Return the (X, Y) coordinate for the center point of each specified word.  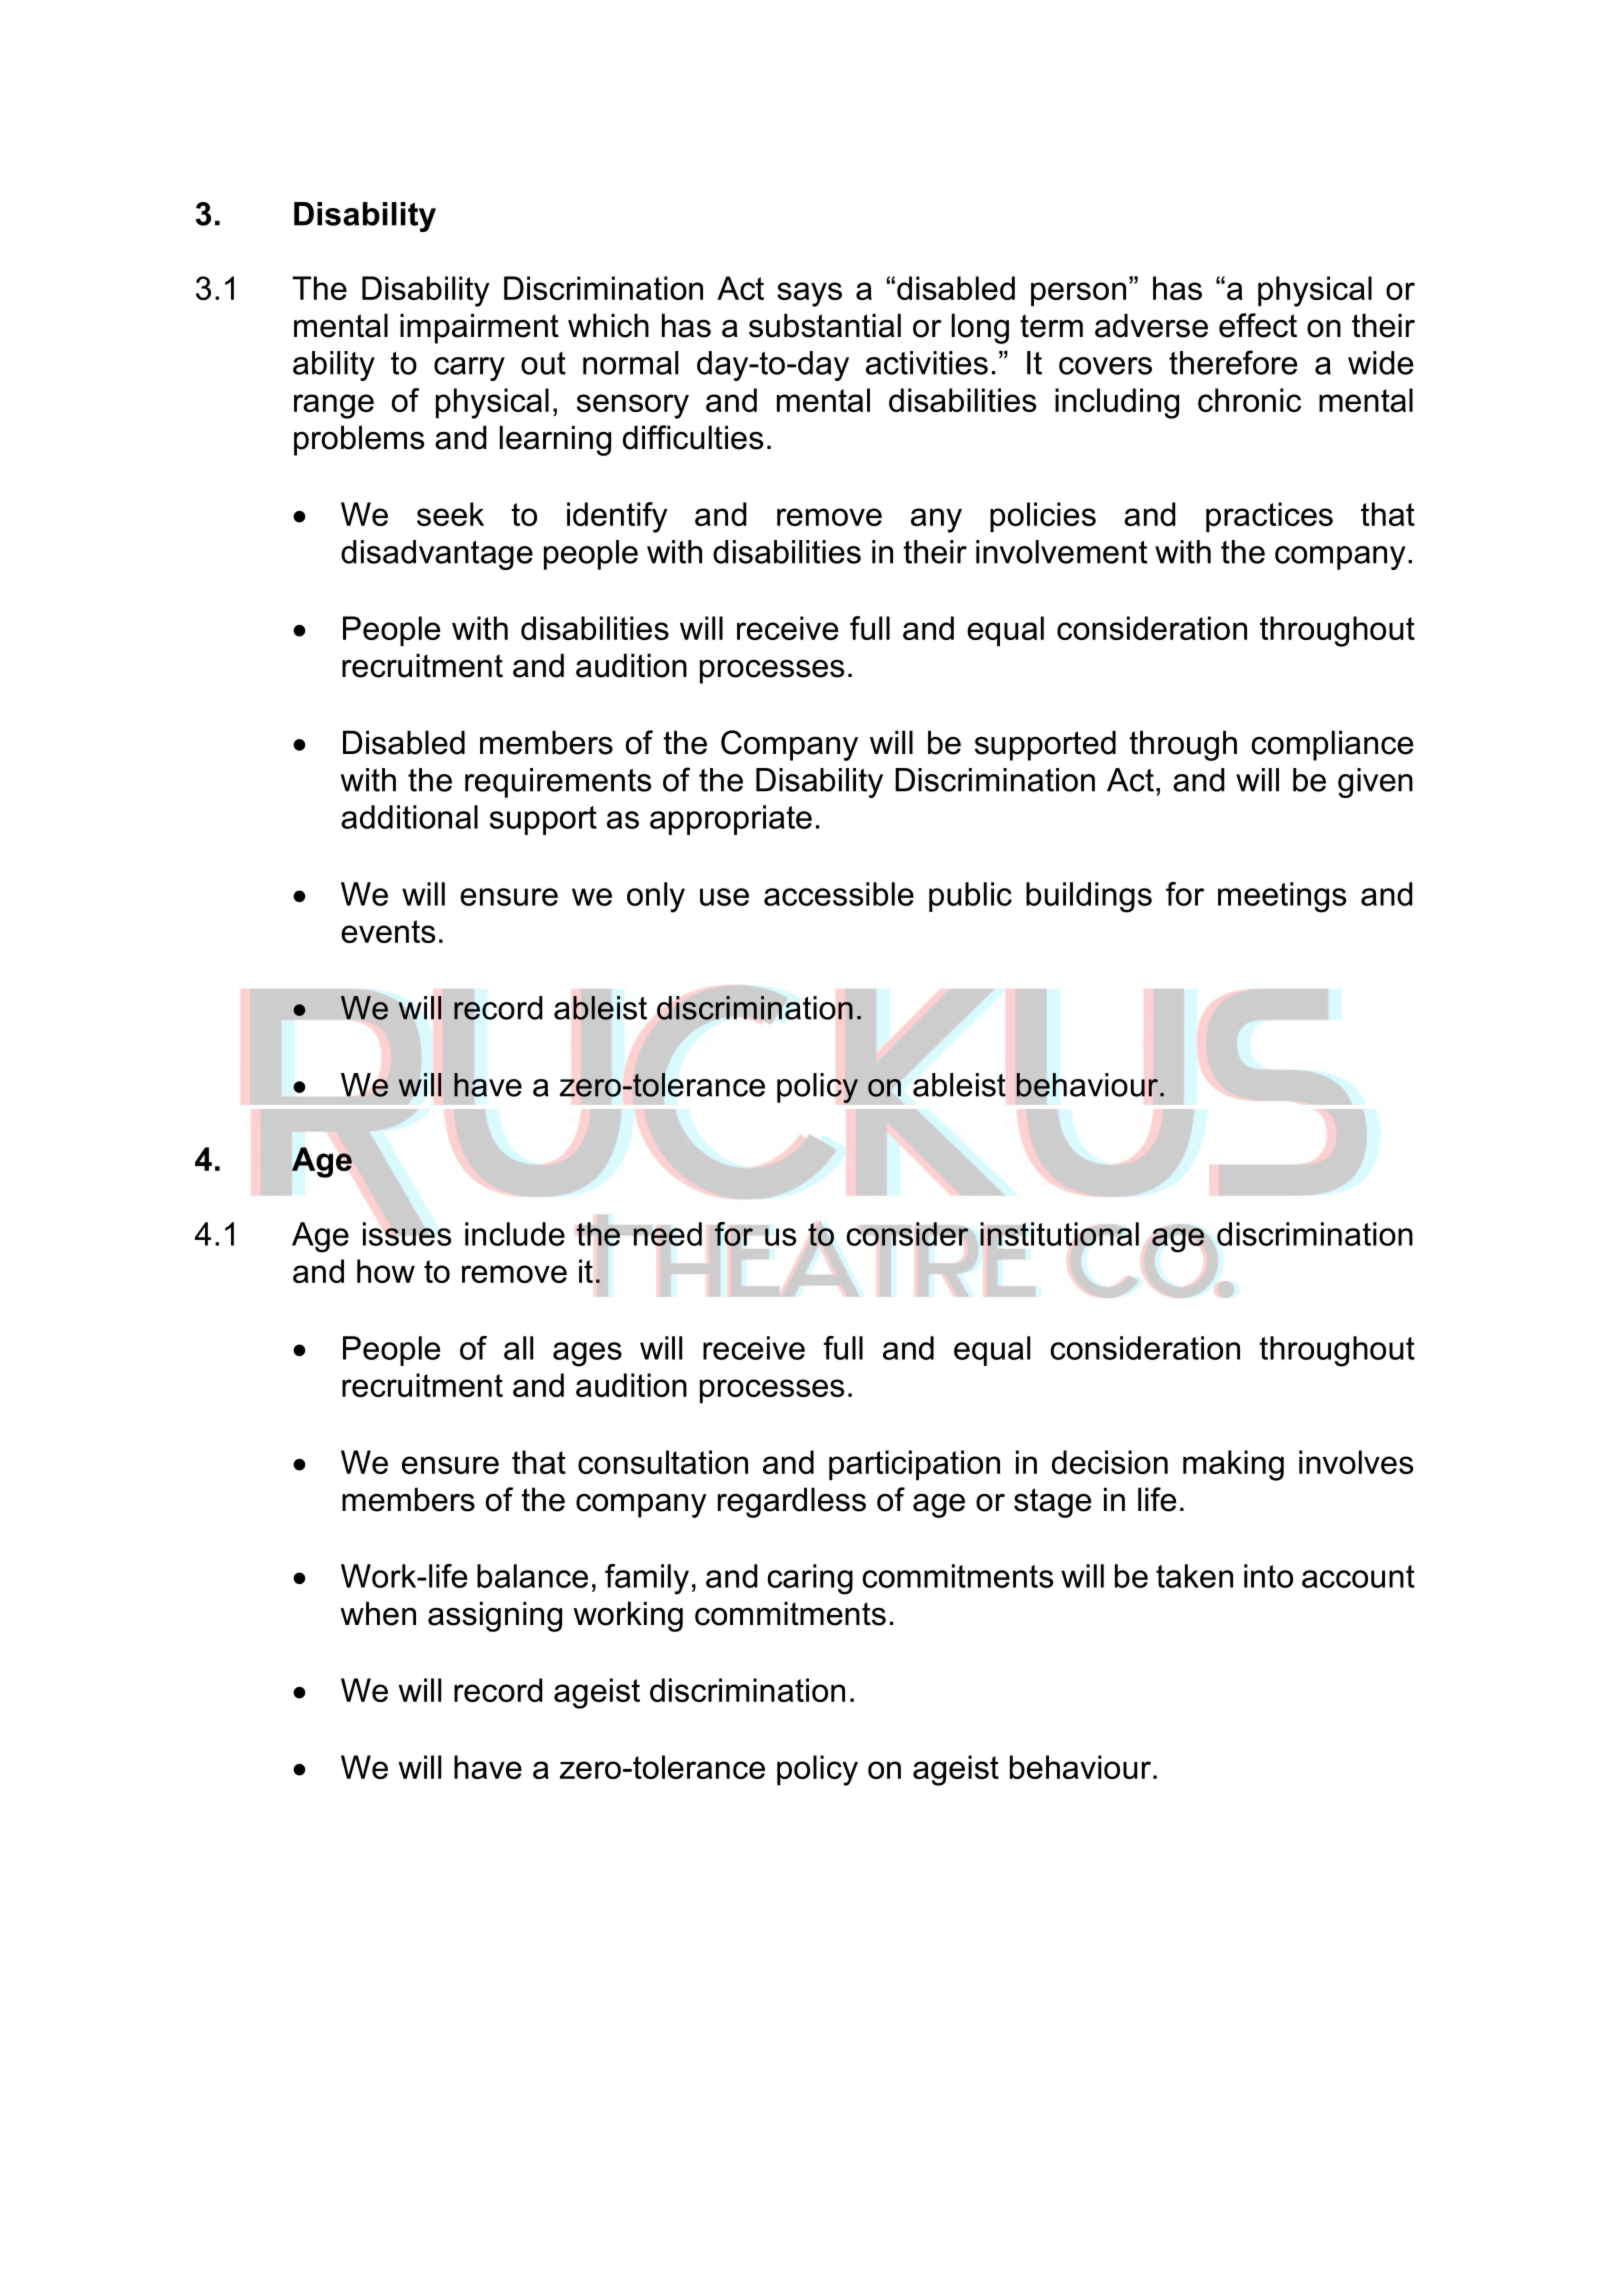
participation (914, 1465)
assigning (495, 1616)
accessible (839, 894)
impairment (479, 328)
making (1233, 1465)
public (970, 897)
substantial (825, 325)
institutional (1059, 1235)
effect (1258, 325)
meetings (1282, 897)
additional (409, 817)
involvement (1061, 552)
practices (1269, 517)
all (518, 1348)
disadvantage (437, 555)
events (388, 931)
